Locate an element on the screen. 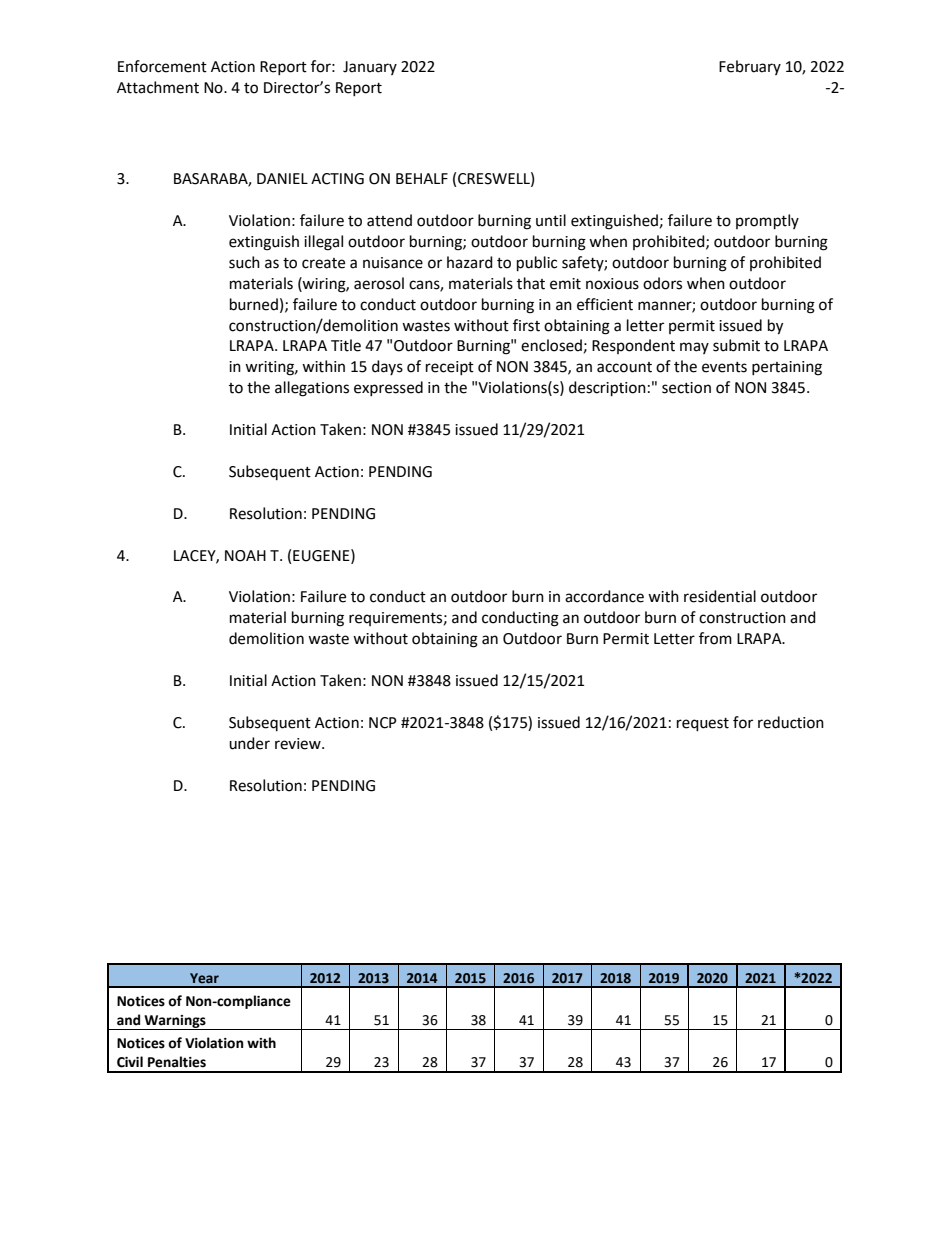 Image resolution: width=952 pixels, height=1233 pixels. under is located at coordinates (249, 743).
